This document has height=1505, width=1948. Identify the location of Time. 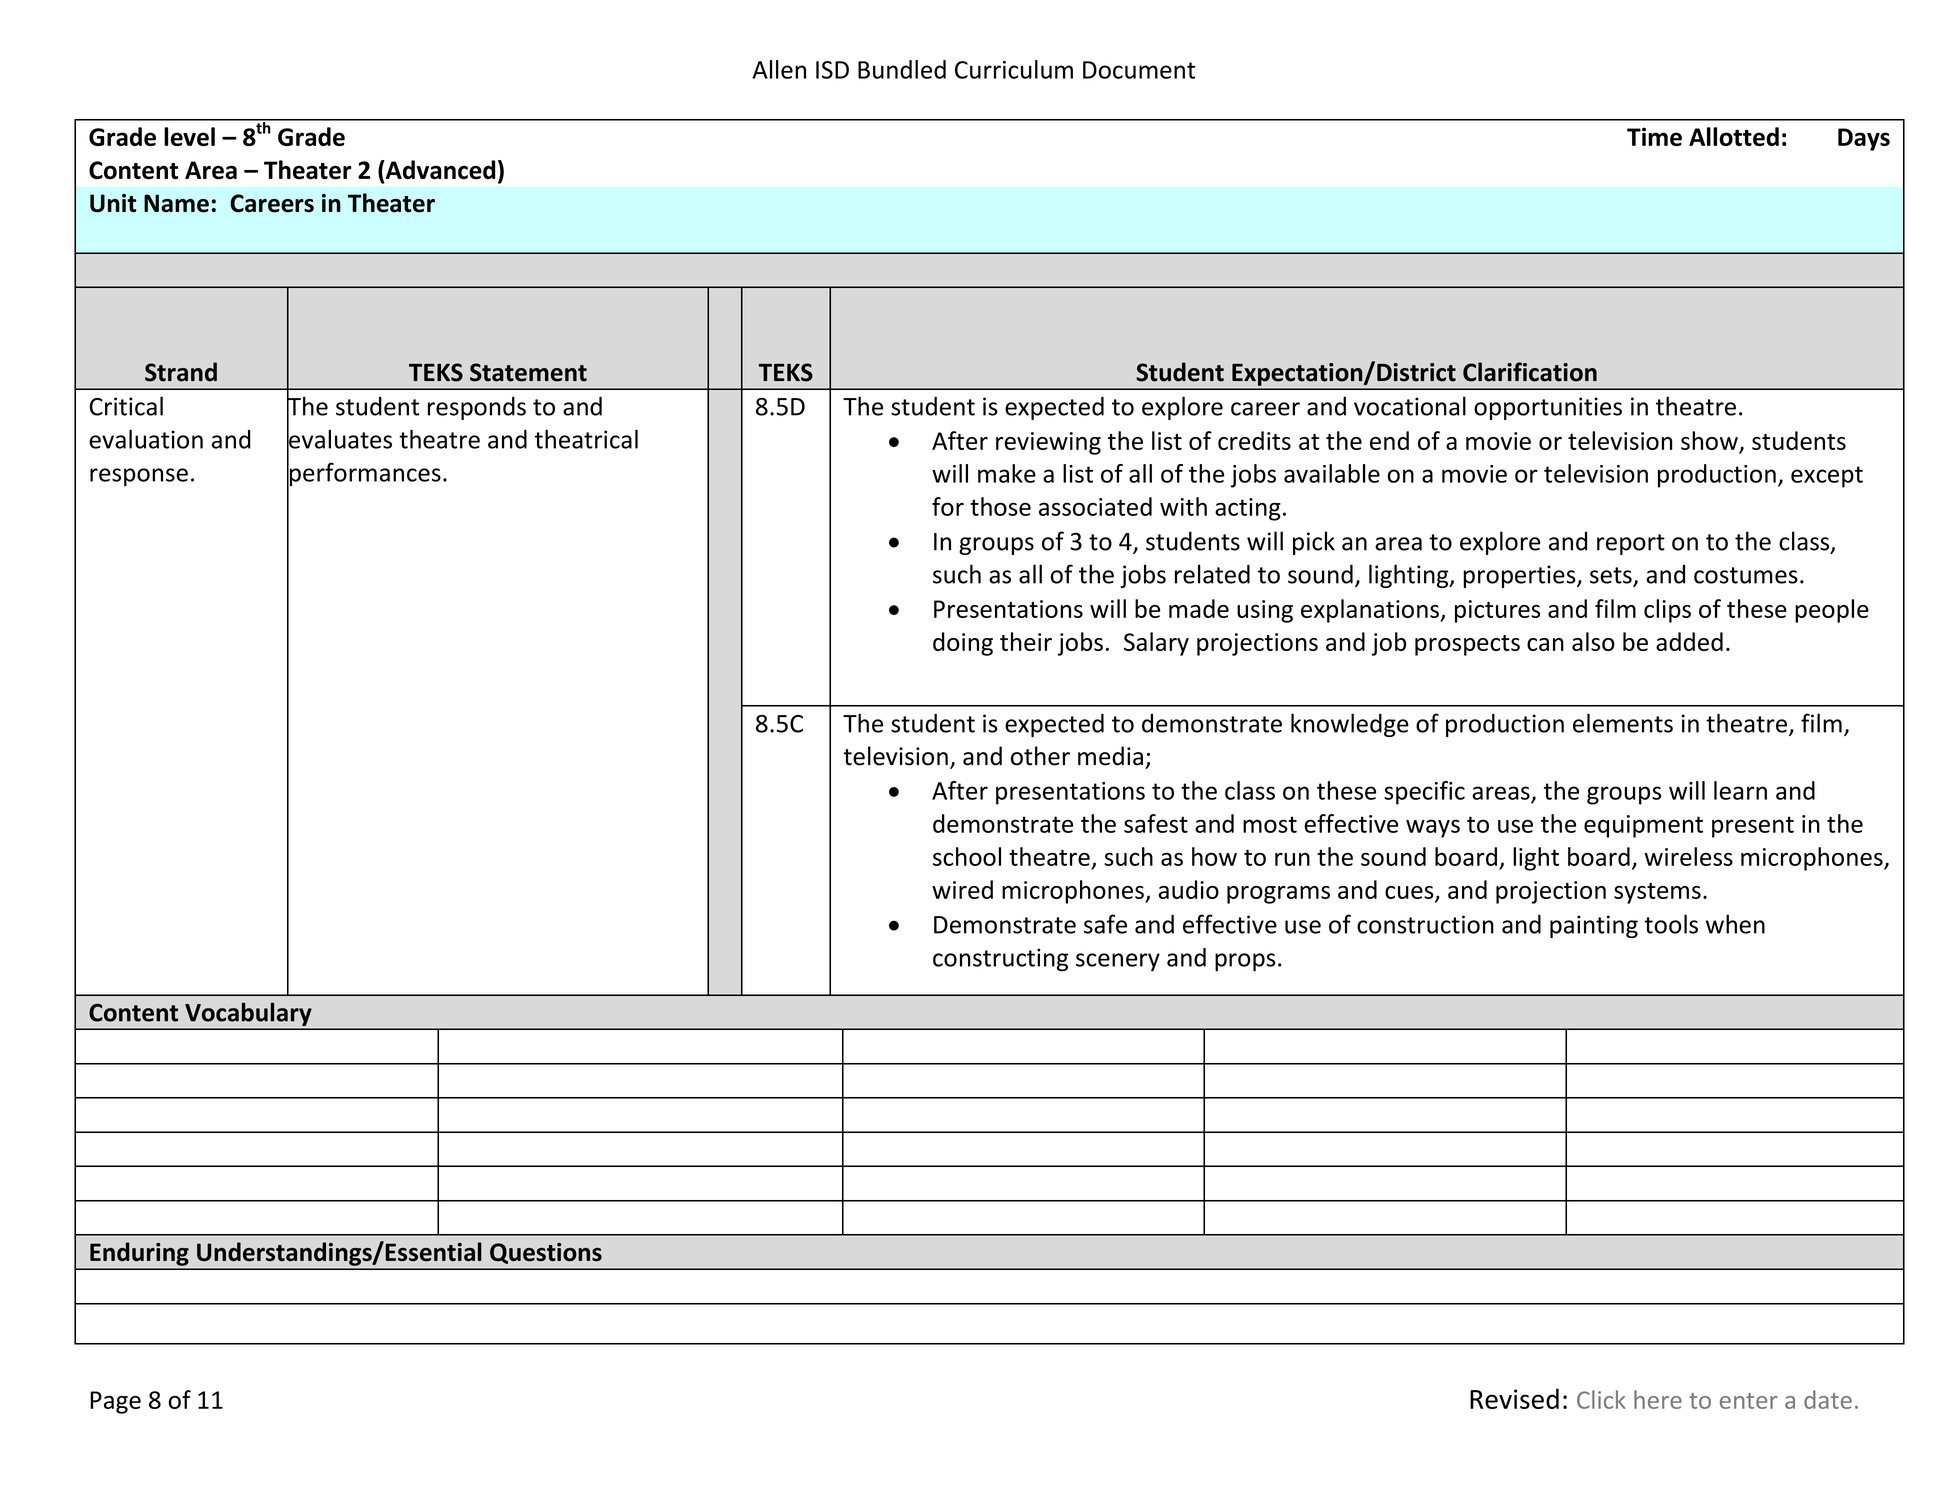
(1654, 136).
